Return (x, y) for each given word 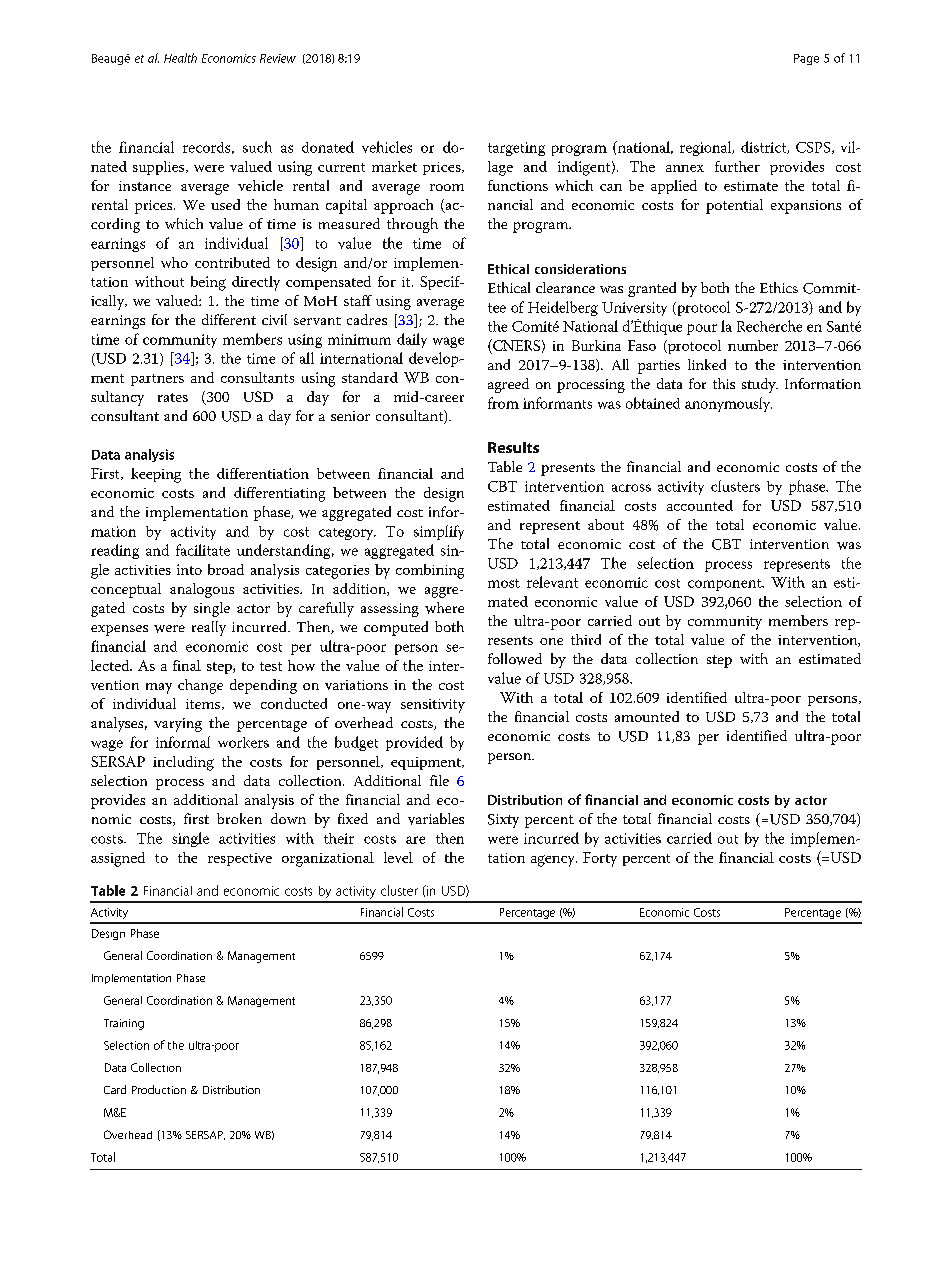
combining (430, 571)
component (726, 585)
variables (436, 819)
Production (159, 1089)
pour (702, 329)
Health (180, 58)
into (189, 569)
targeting (516, 149)
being (208, 283)
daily (412, 340)
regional (707, 148)
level (398, 857)
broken (239, 818)
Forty (600, 859)
